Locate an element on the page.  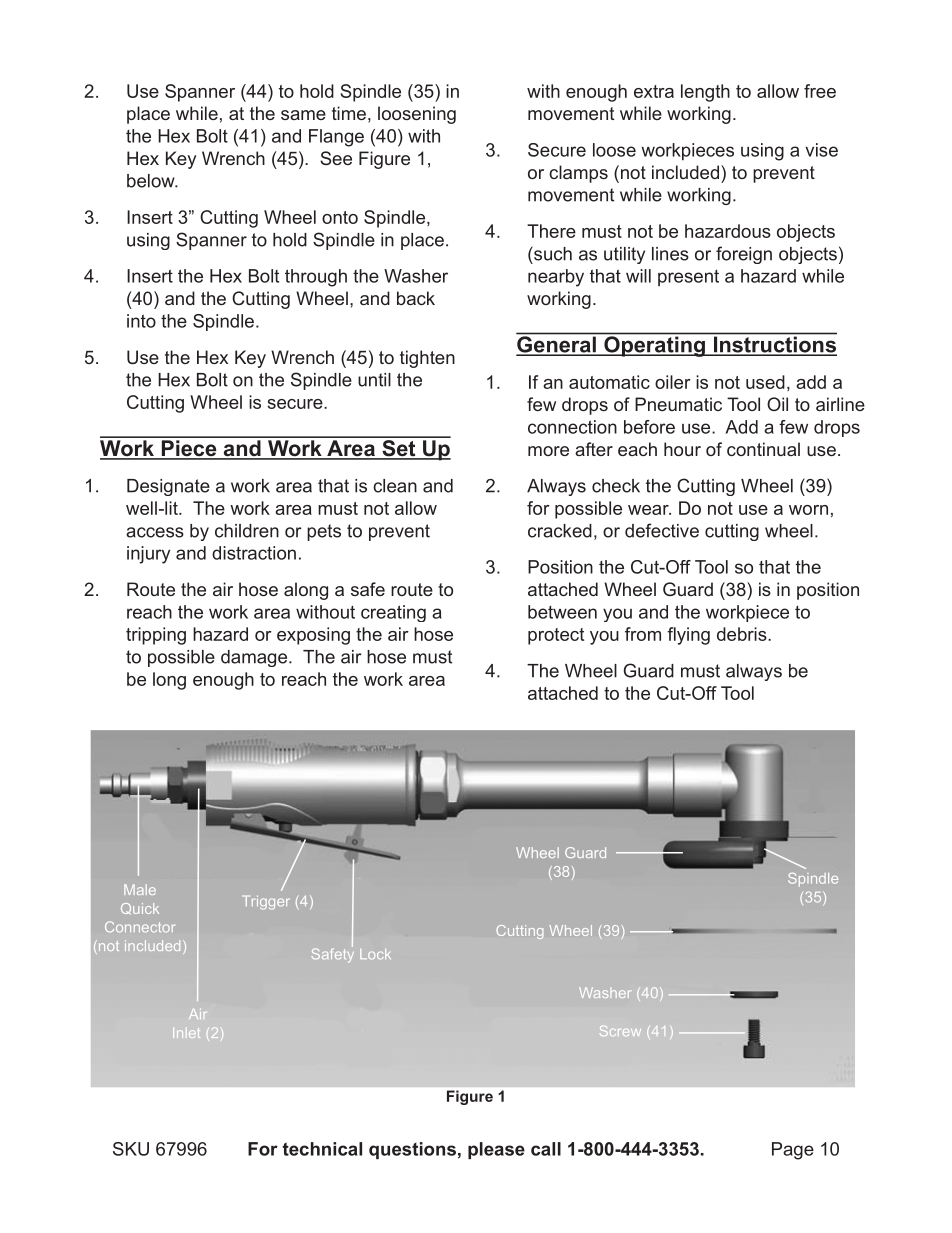
used is located at coordinates (765, 382).
